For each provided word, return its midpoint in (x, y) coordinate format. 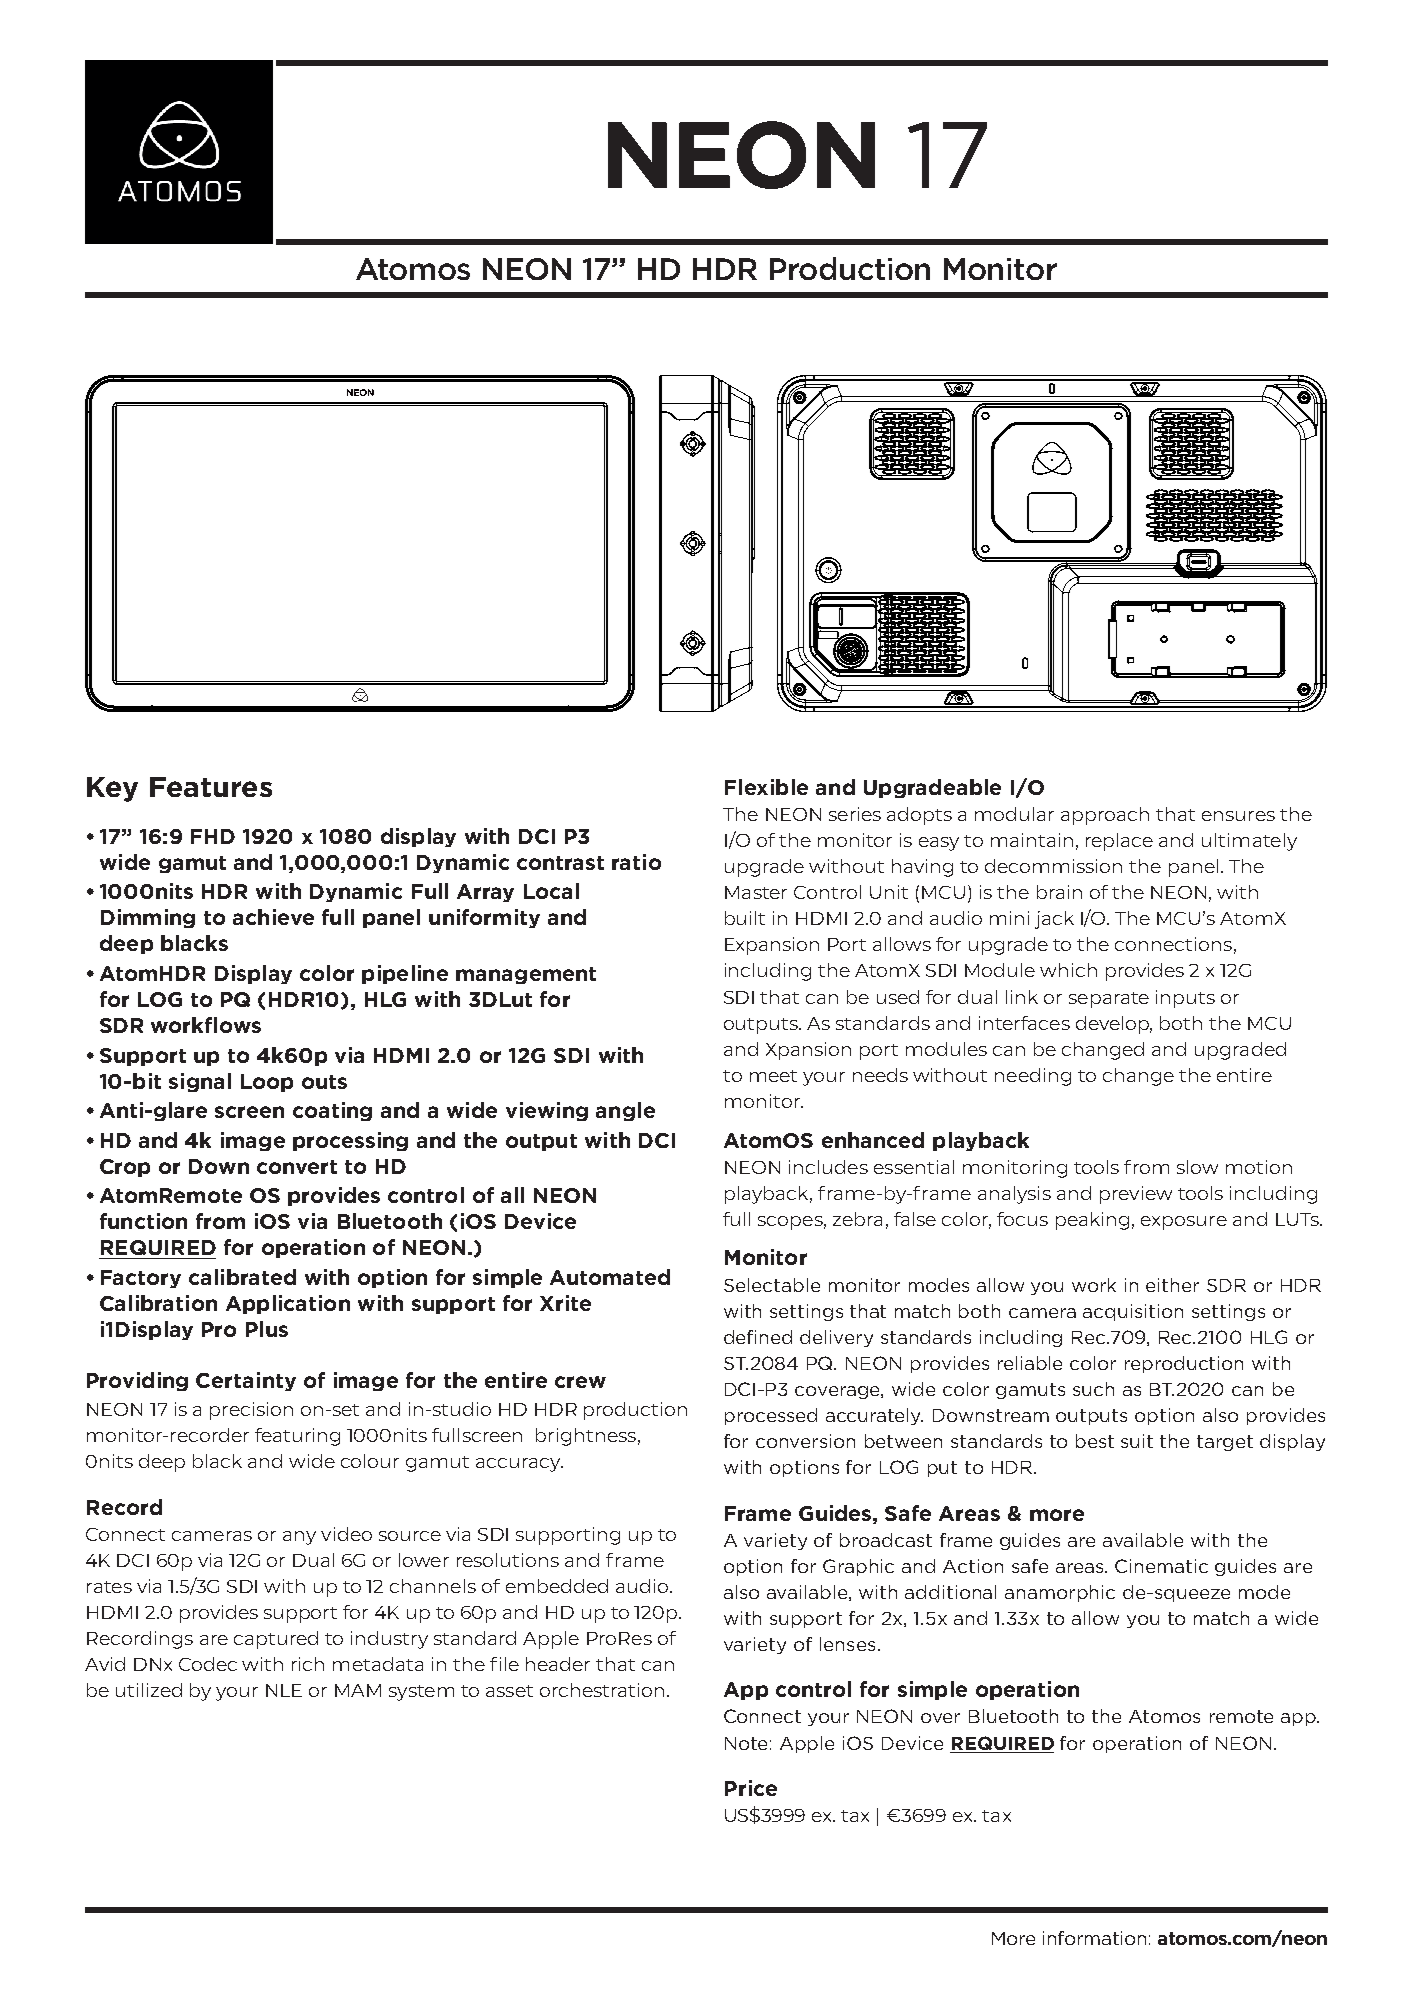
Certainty (246, 1381)
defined (758, 1337)
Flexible (766, 787)
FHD (213, 836)
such (1093, 1389)
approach (1105, 816)
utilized (149, 1690)
